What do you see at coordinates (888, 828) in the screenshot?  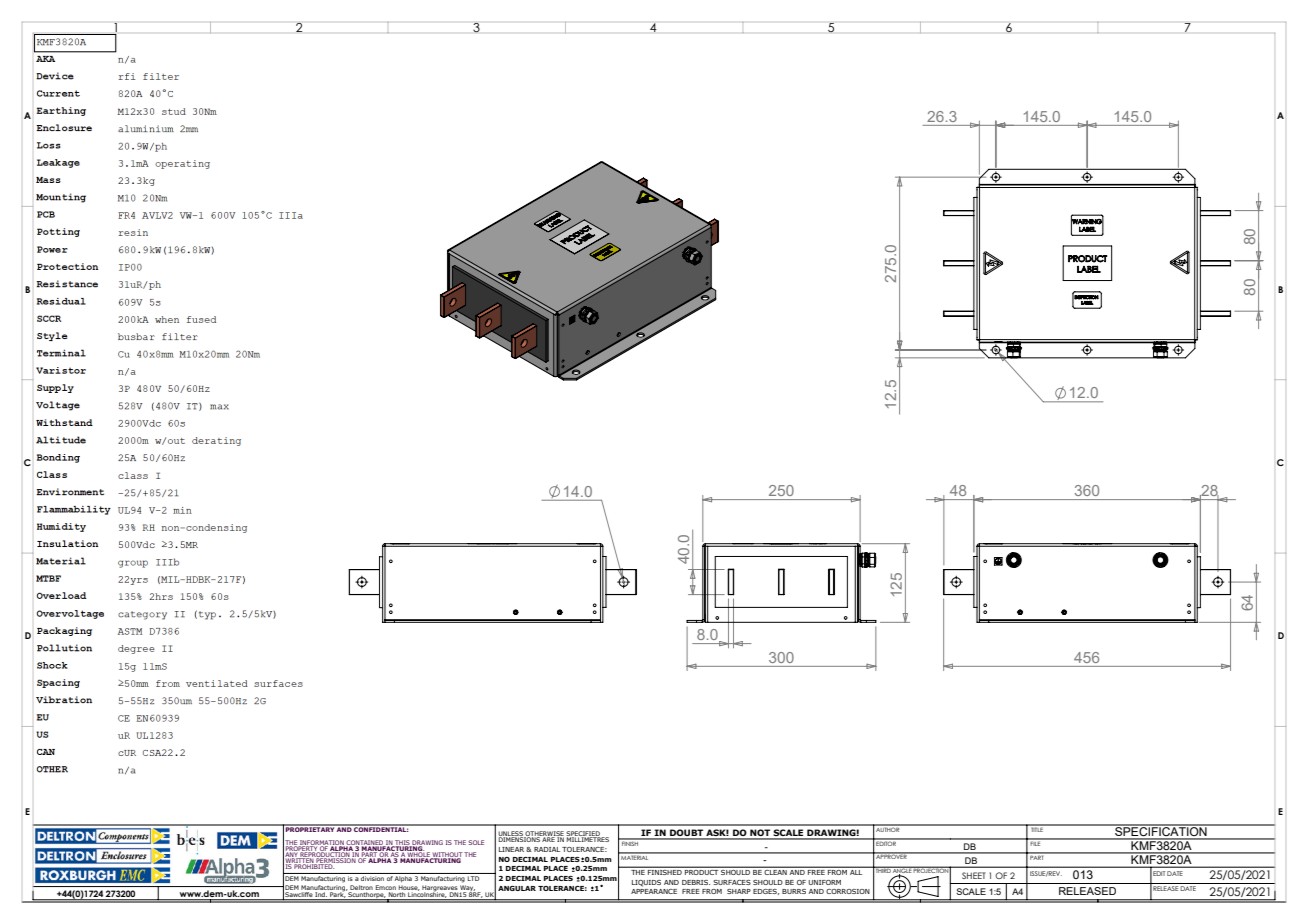 I see `AUTHOR` at bounding box center [888, 828].
